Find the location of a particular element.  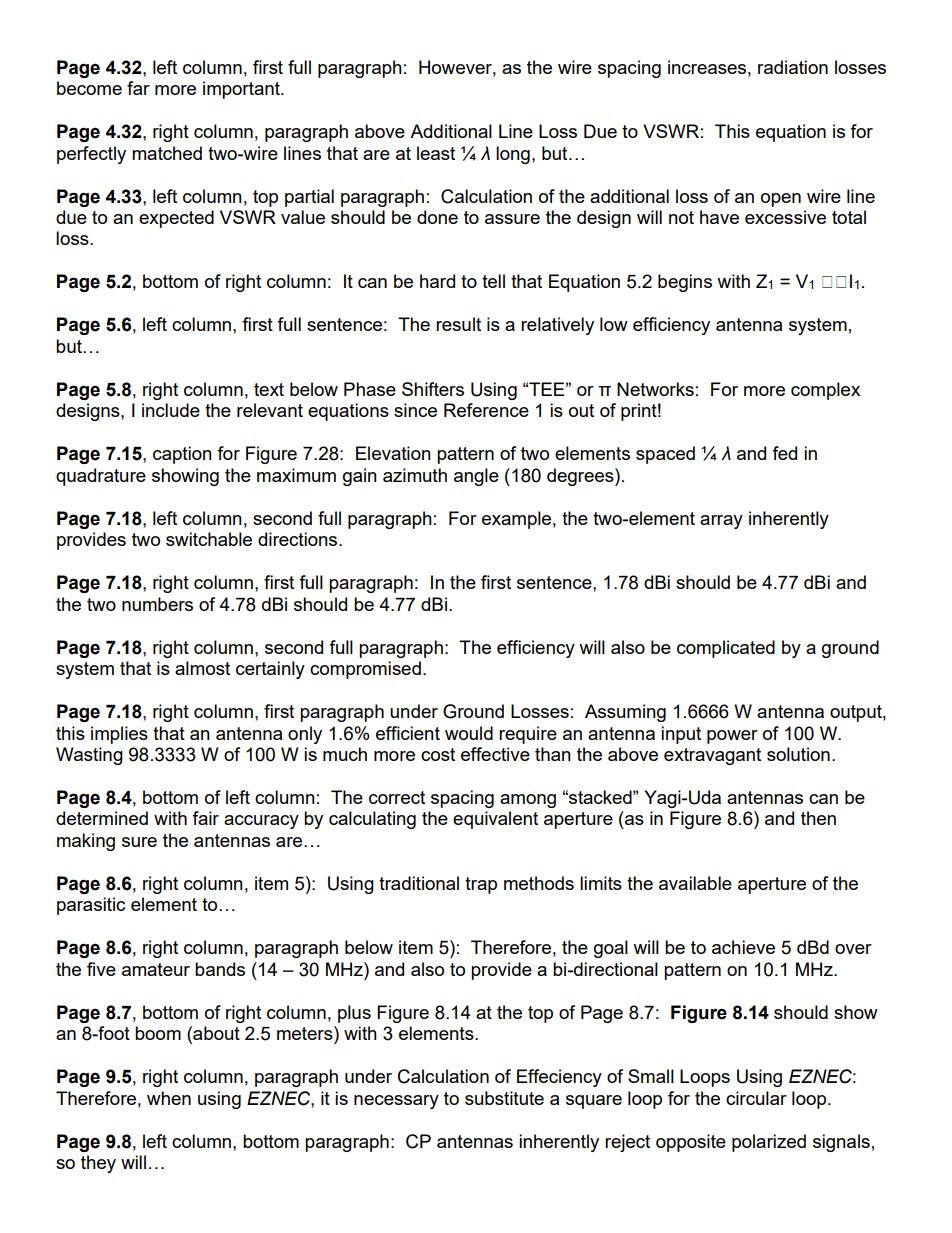

when is located at coordinates (169, 1098).
